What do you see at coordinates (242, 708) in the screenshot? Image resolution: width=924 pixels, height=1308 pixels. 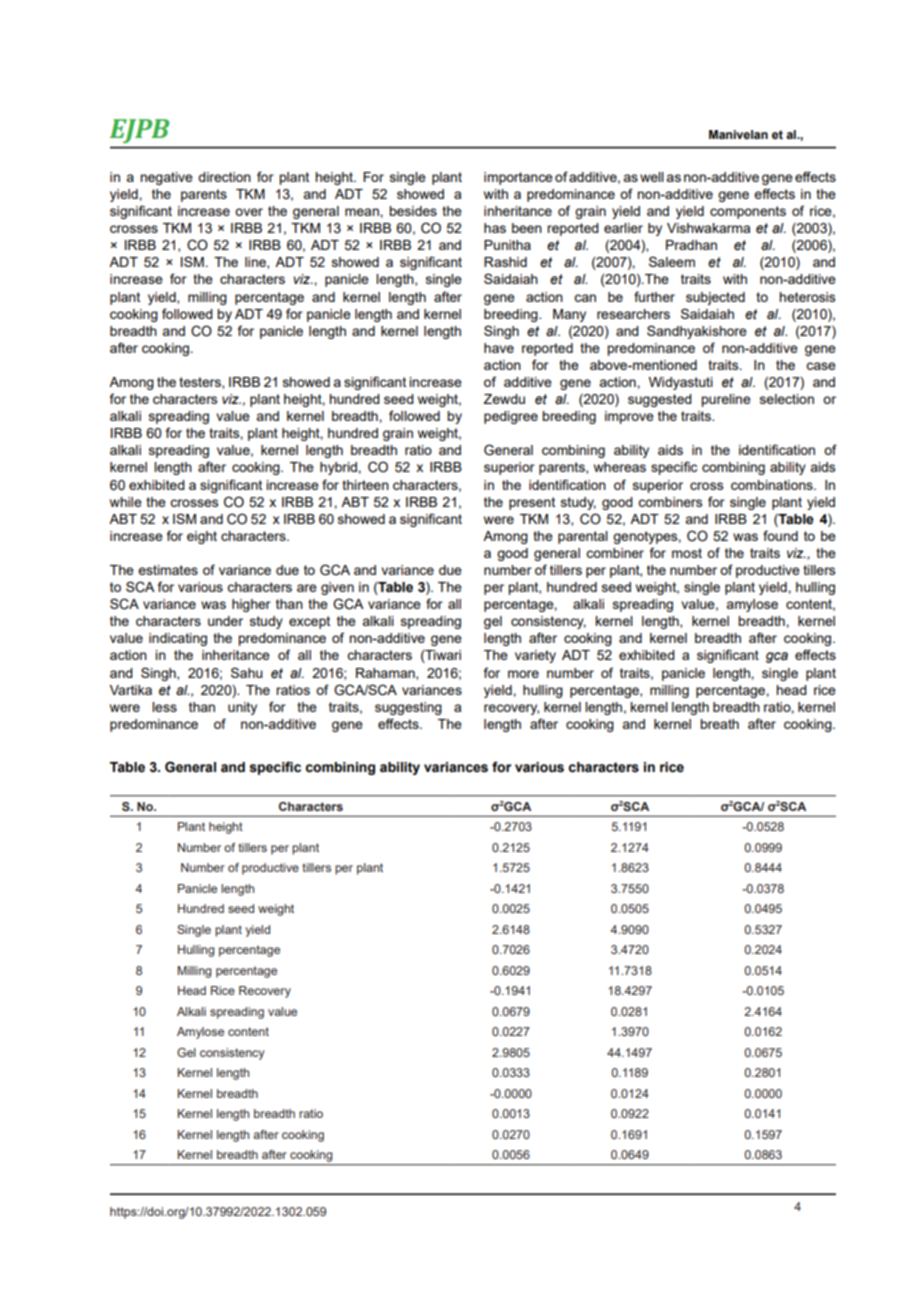 I see `unity` at bounding box center [242, 708].
